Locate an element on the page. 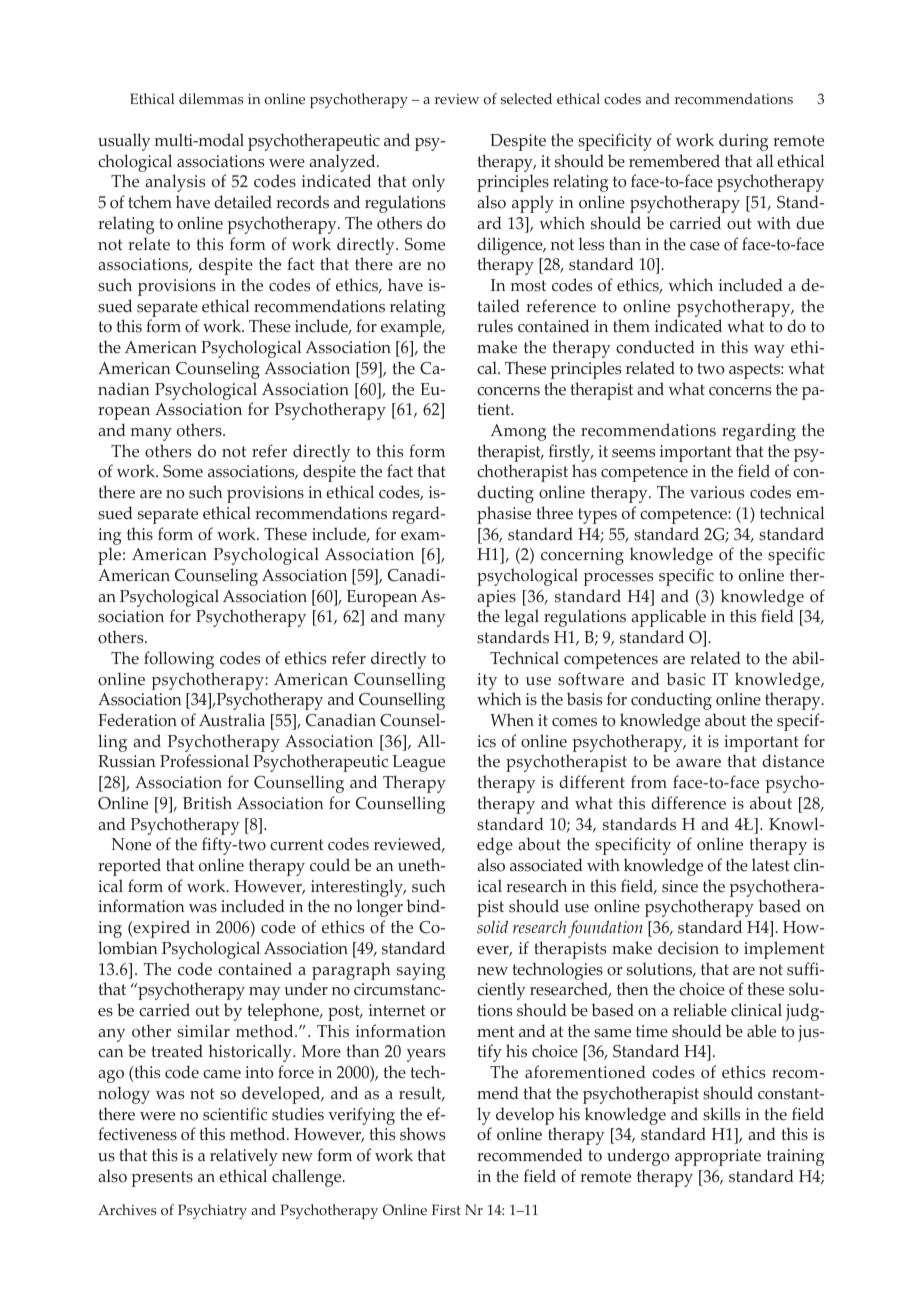  British is located at coordinates (207, 803).
